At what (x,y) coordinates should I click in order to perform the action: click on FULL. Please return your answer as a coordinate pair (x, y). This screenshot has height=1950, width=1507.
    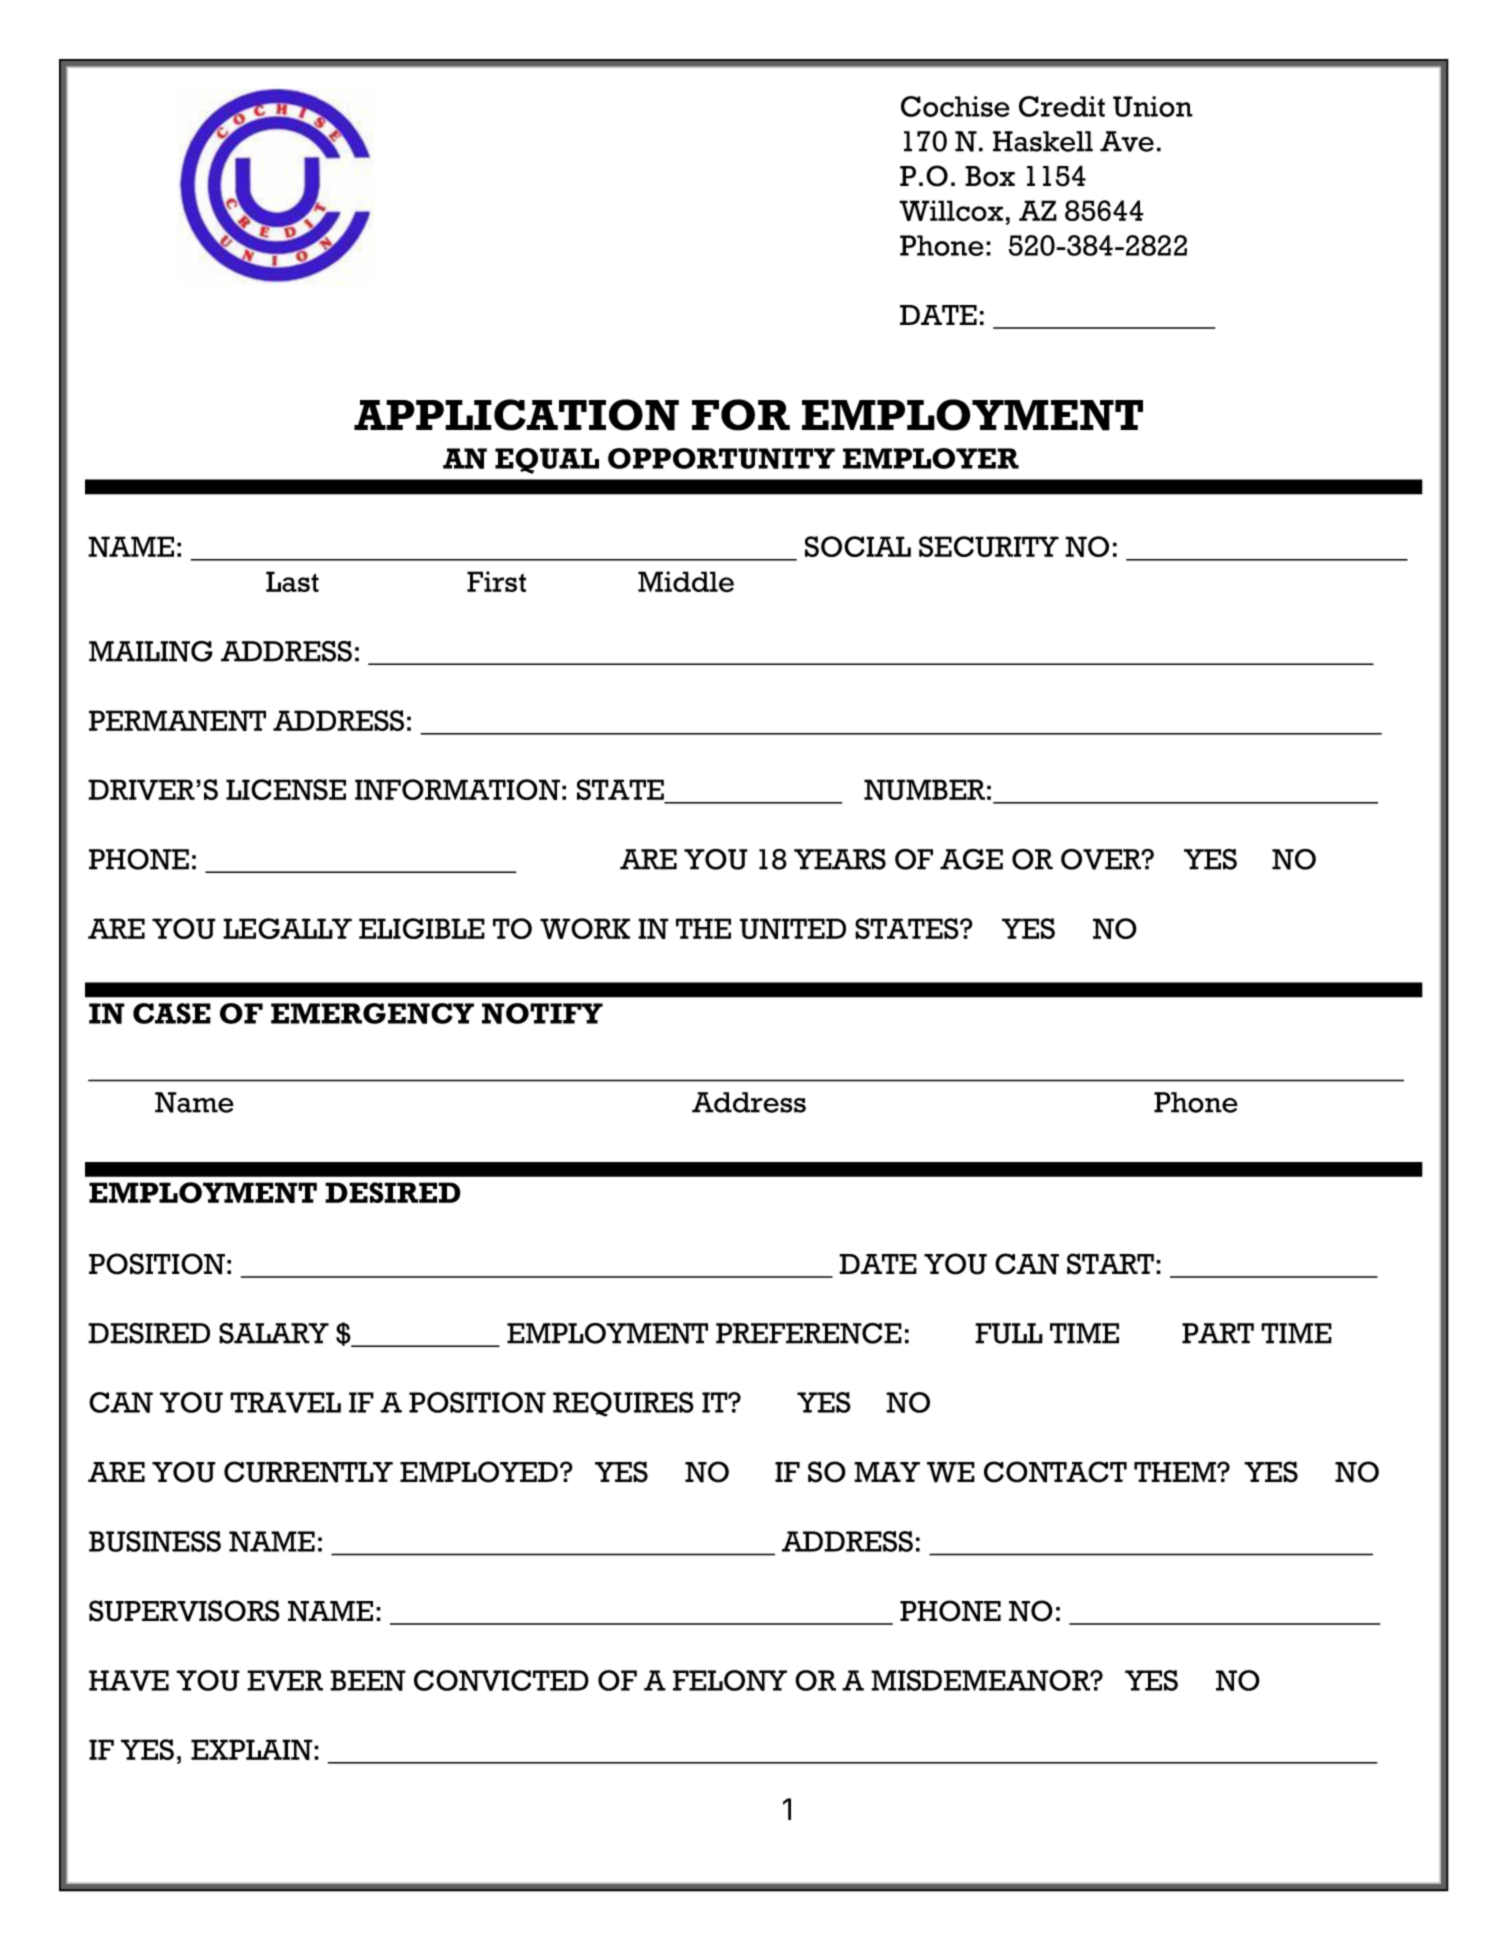
    Looking at the image, I should click on (1009, 1333).
